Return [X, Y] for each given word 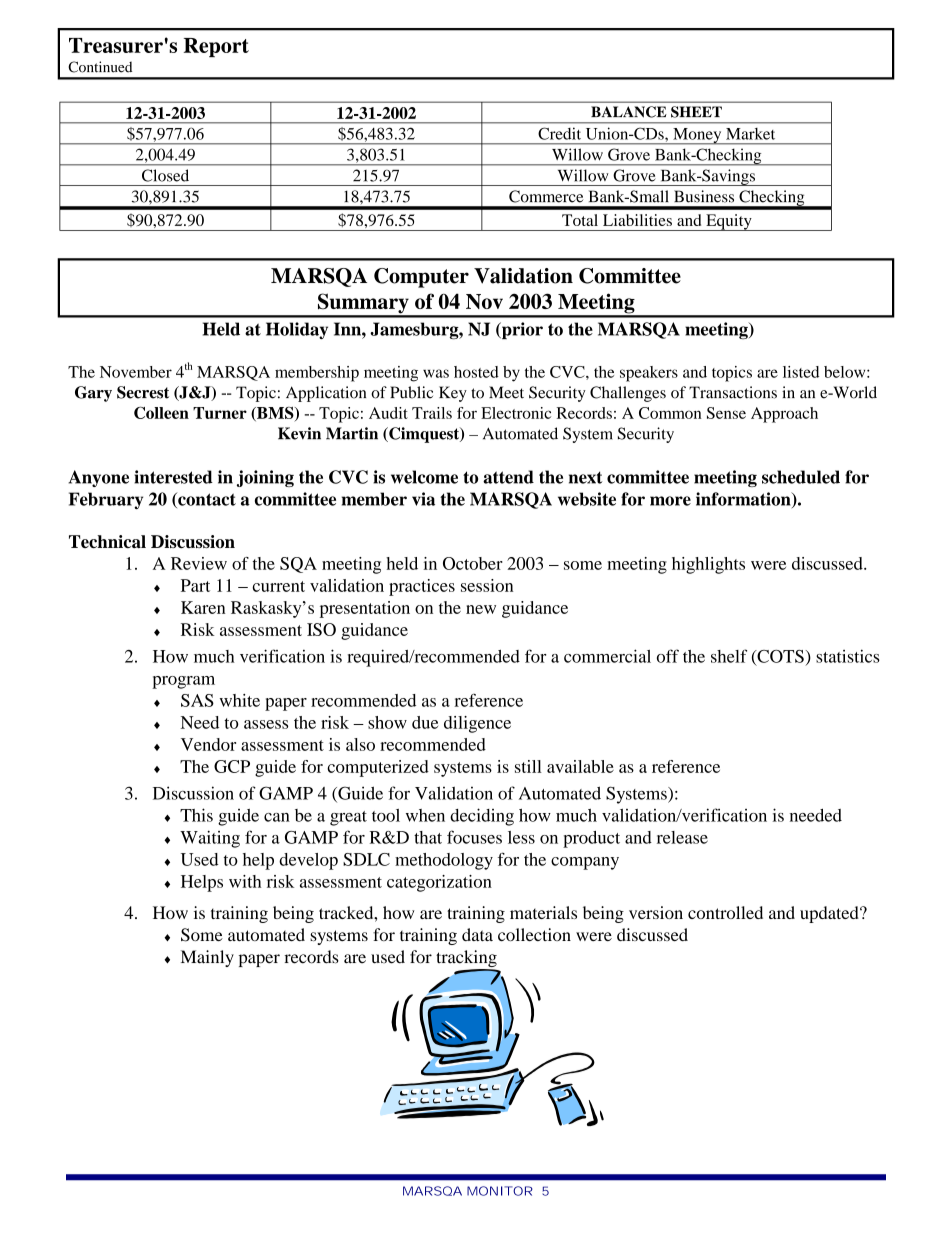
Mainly [207, 958]
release [682, 837]
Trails [432, 413]
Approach [784, 415]
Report [216, 47]
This [196, 815]
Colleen [161, 412]
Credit [559, 134]
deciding [482, 817]
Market [750, 134]
